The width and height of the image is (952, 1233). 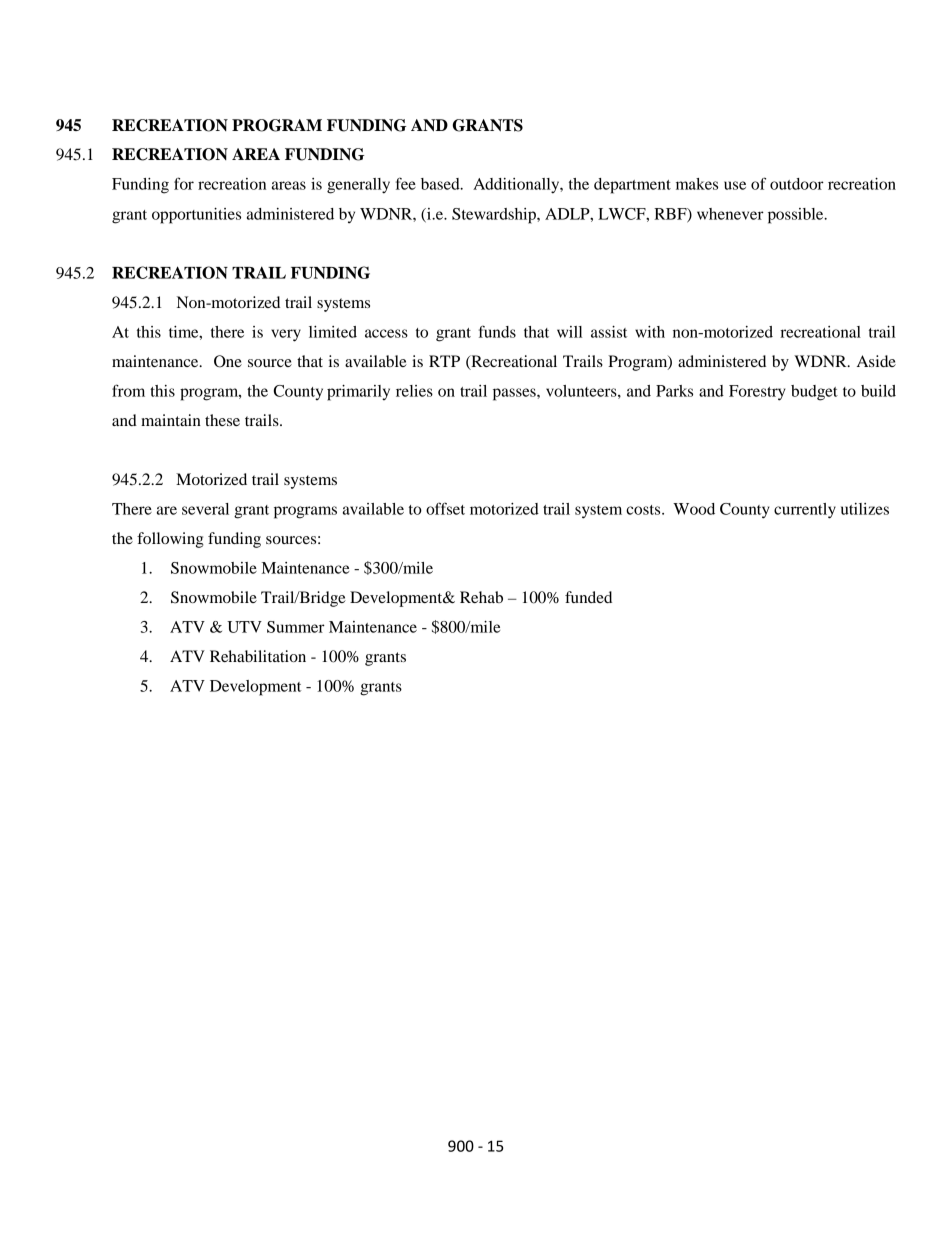 I want to click on funds, so click(x=497, y=331).
